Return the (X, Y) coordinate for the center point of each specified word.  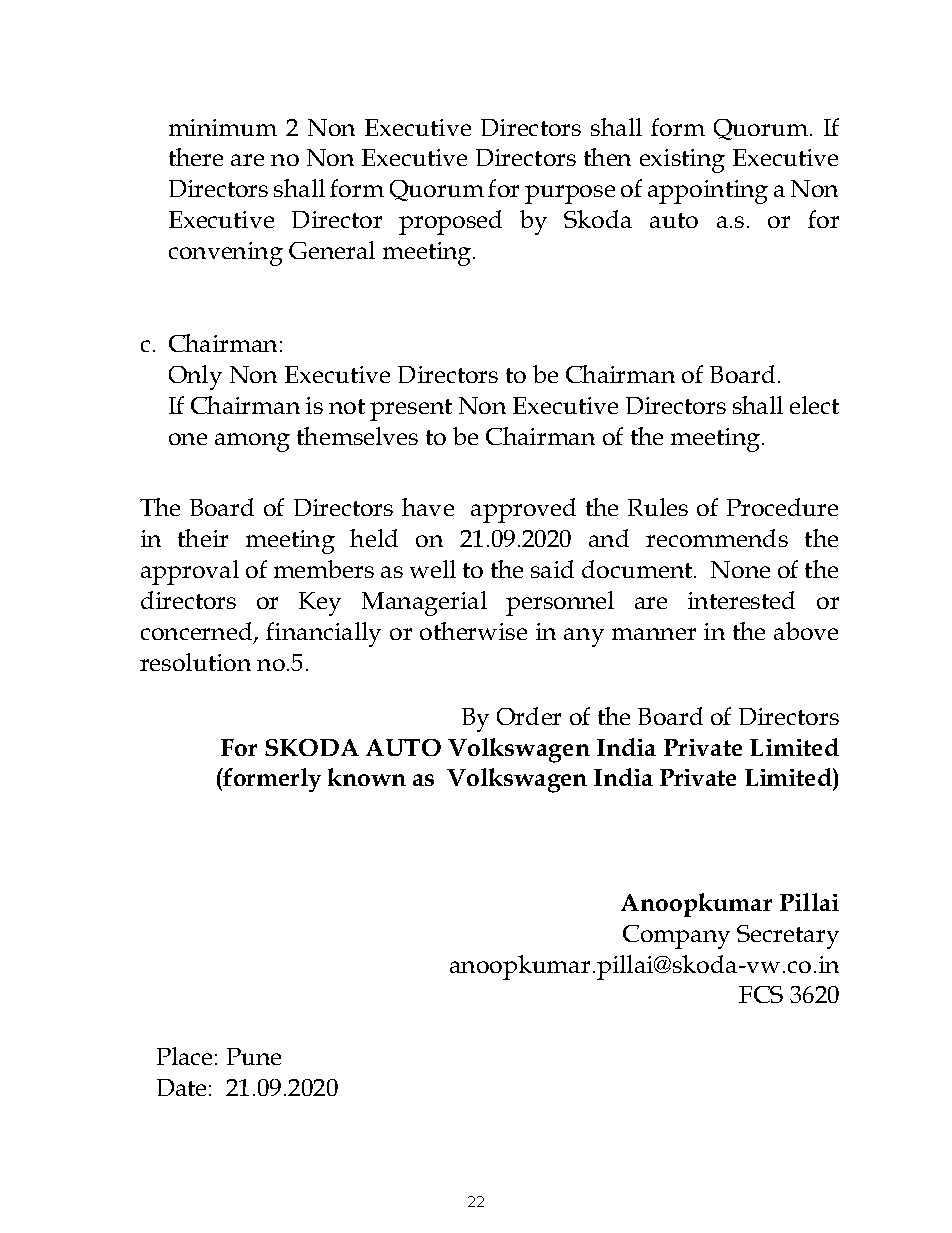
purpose (570, 194)
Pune (254, 1056)
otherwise (473, 631)
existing (682, 161)
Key (320, 604)
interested (741, 600)
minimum (223, 127)
